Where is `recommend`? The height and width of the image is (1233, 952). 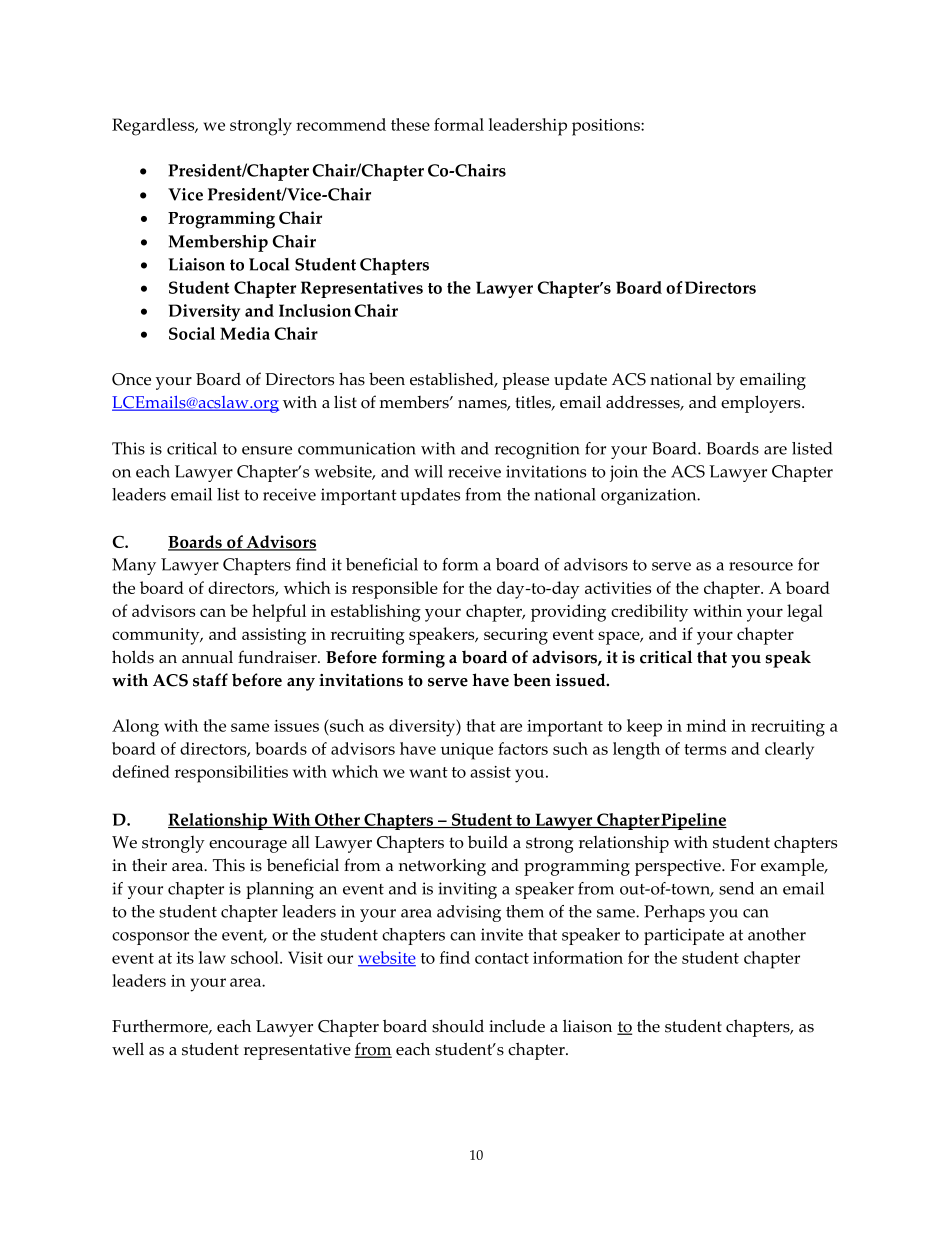
recommend is located at coordinates (341, 124).
